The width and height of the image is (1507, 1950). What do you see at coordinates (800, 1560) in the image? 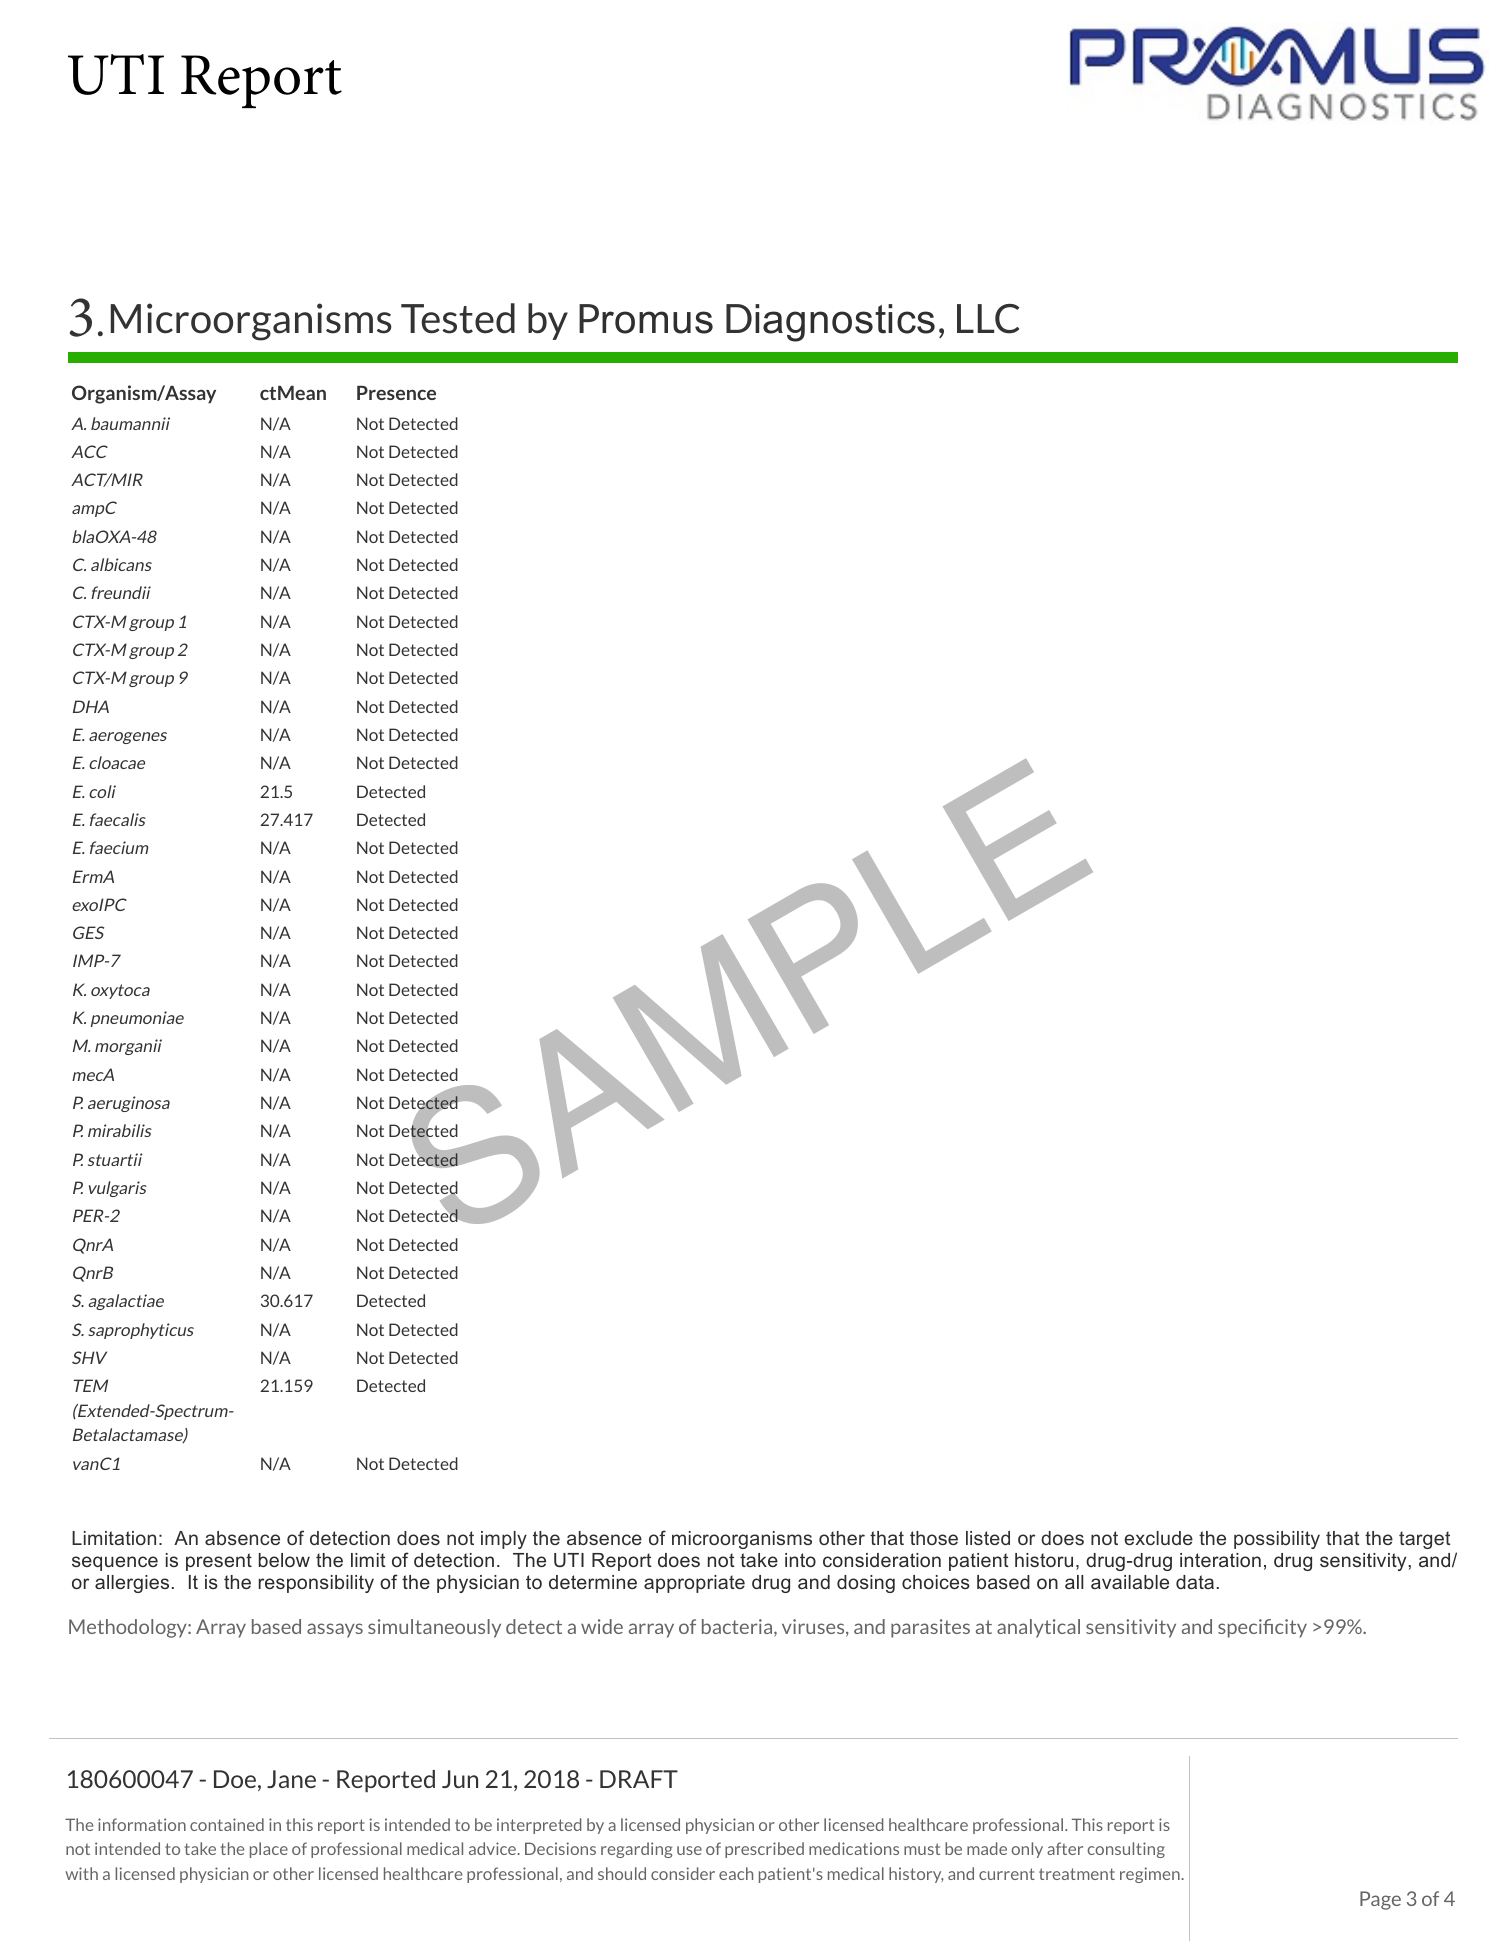
I see `into` at bounding box center [800, 1560].
